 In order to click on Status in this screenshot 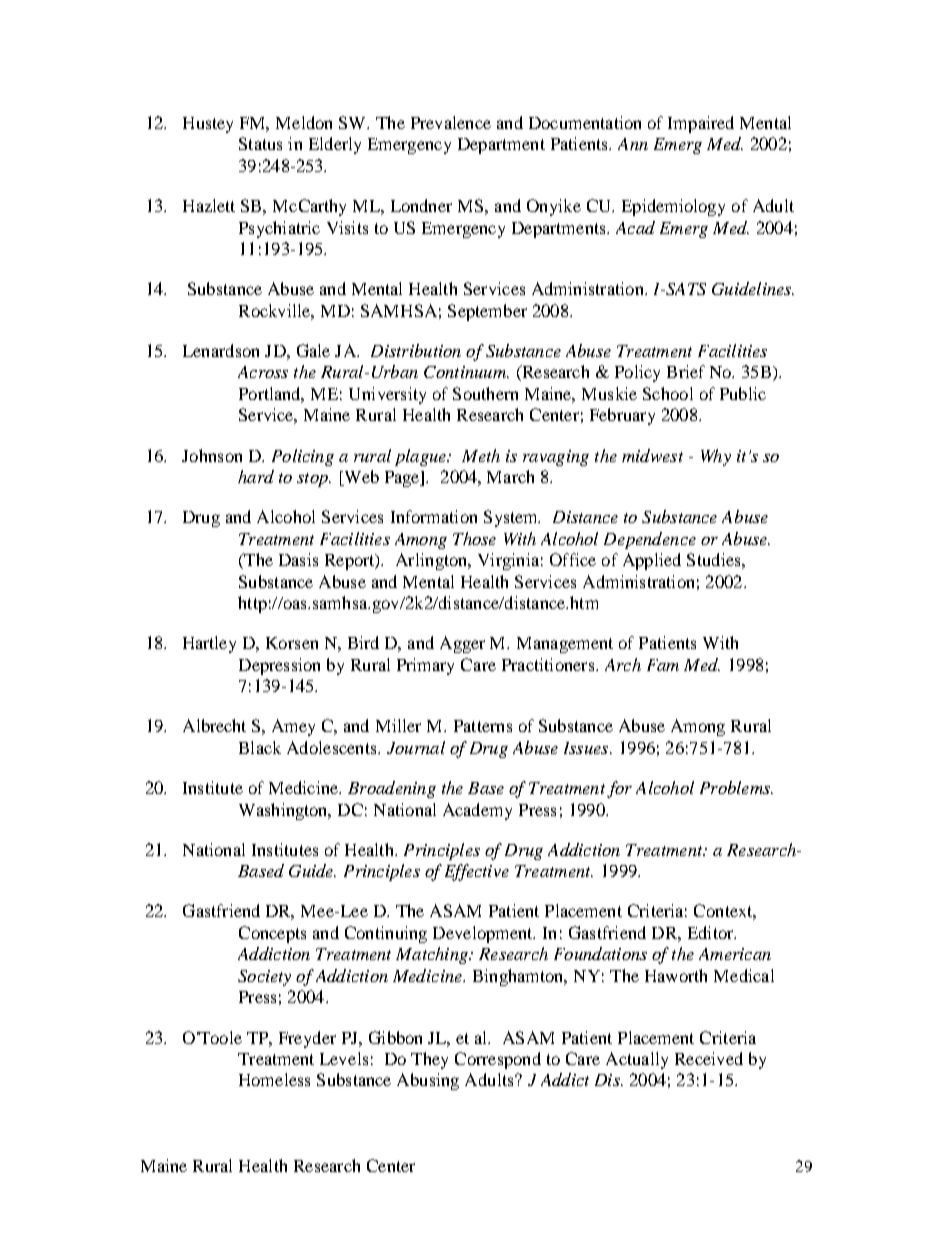, I will do `click(260, 143)`.
